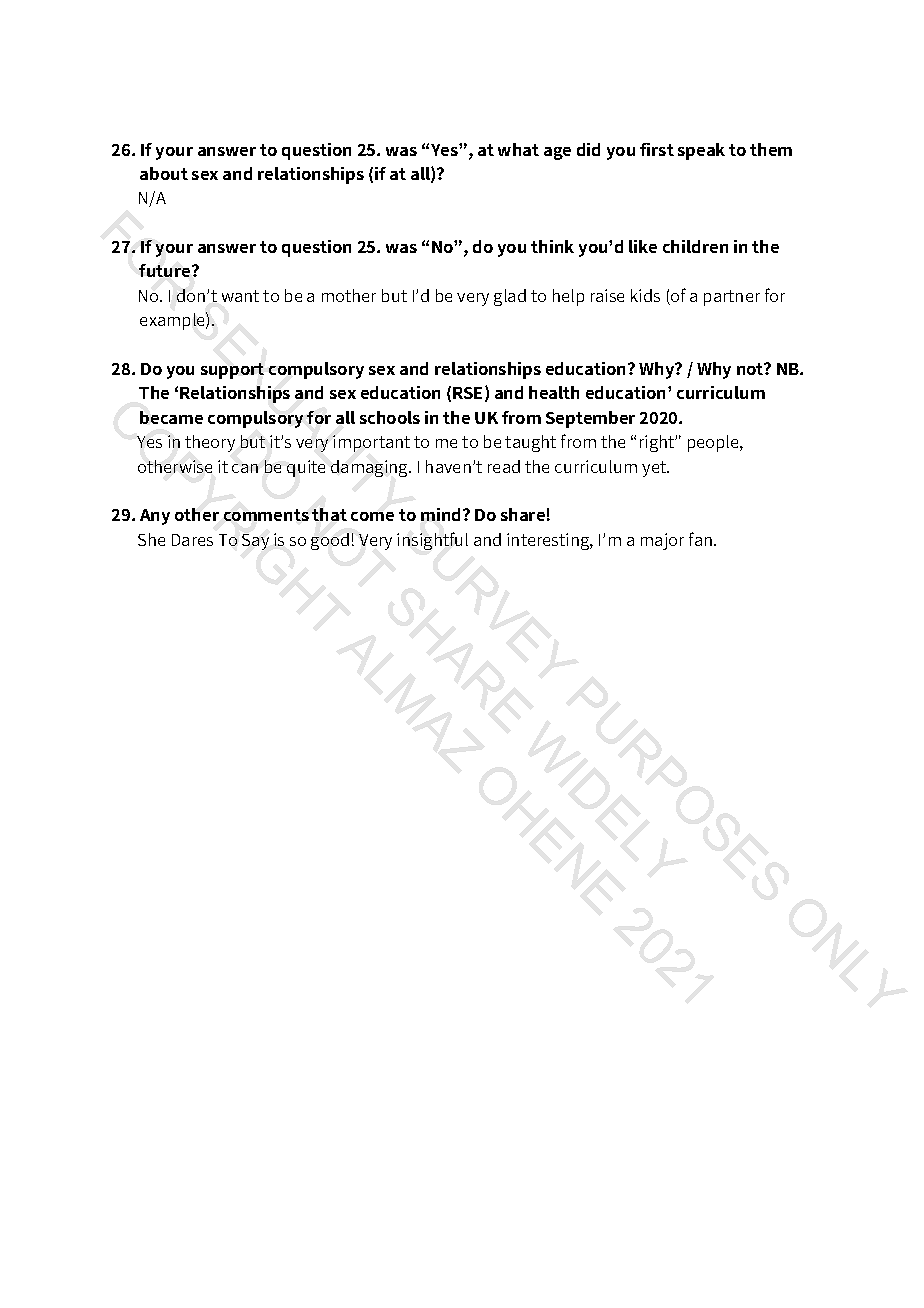 The height and width of the document is (1308, 924). What do you see at coordinates (518, 149) in the document?
I see `what` at bounding box center [518, 149].
